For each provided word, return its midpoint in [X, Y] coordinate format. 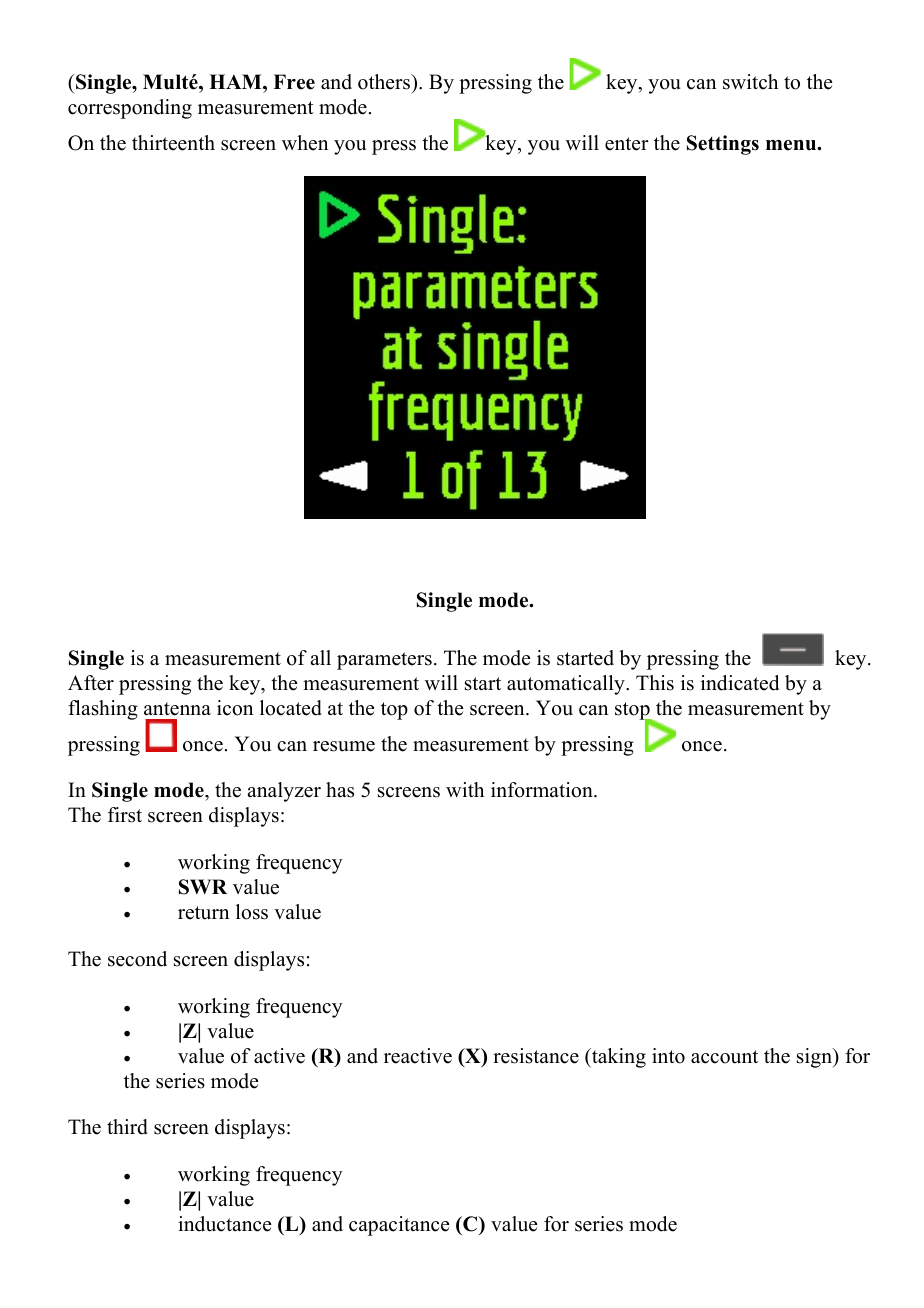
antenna [177, 709]
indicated [740, 683]
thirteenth [173, 143]
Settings [723, 145]
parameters [384, 661]
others [385, 82]
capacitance [399, 1226]
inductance [224, 1224]
